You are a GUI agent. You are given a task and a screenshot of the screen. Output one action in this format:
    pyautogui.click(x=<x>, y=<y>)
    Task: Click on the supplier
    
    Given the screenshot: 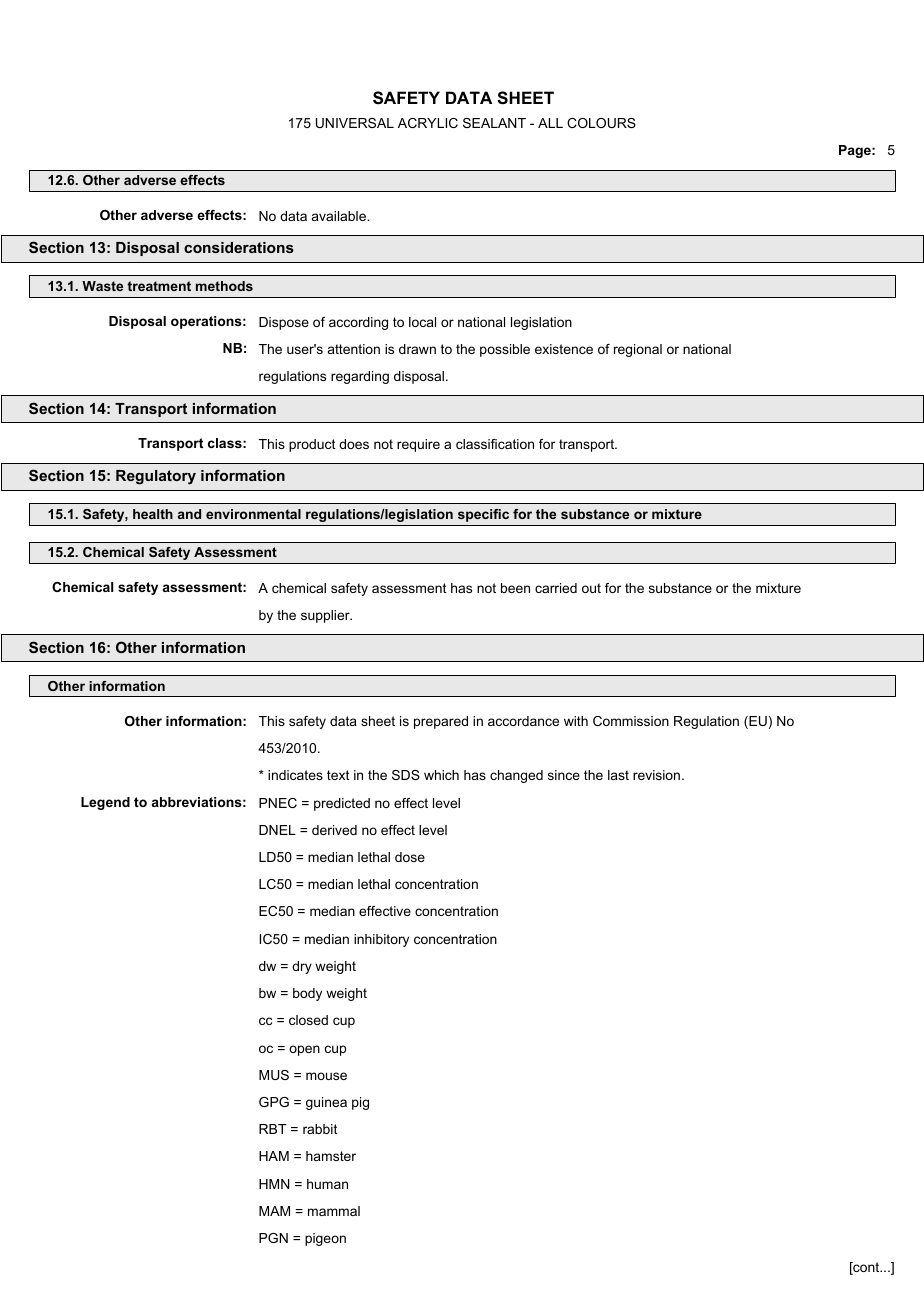 What is the action you would take?
    pyautogui.click(x=326, y=616)
